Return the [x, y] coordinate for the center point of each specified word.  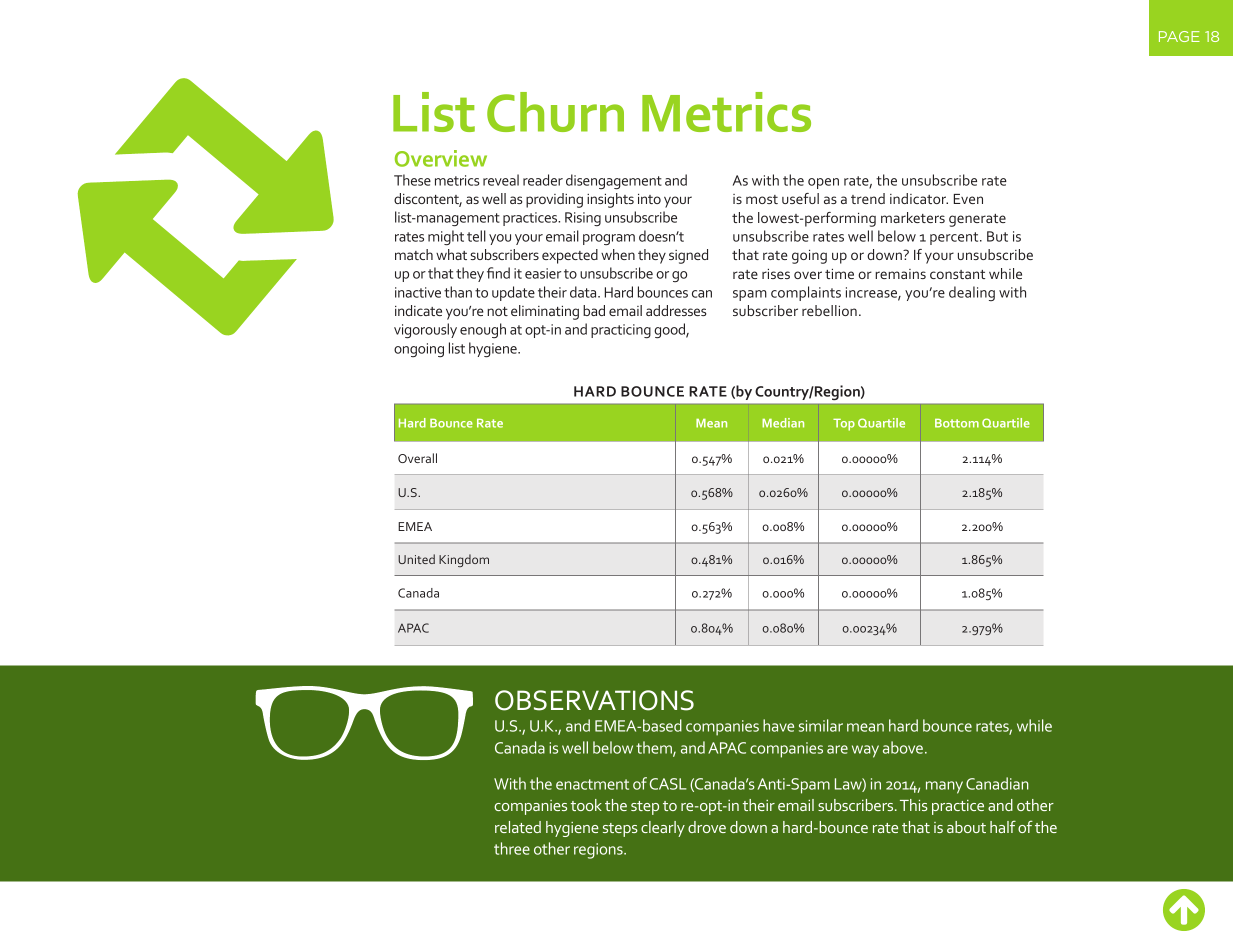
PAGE [1179, 36]
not [497, 311]
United [416, 559]
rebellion [829, 310]
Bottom [957, 423]
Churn [555, 112]
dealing [972, 293]
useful [800, 198]
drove [707, 827]
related [518, 827]
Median [783, 423]
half [1003, 826]
